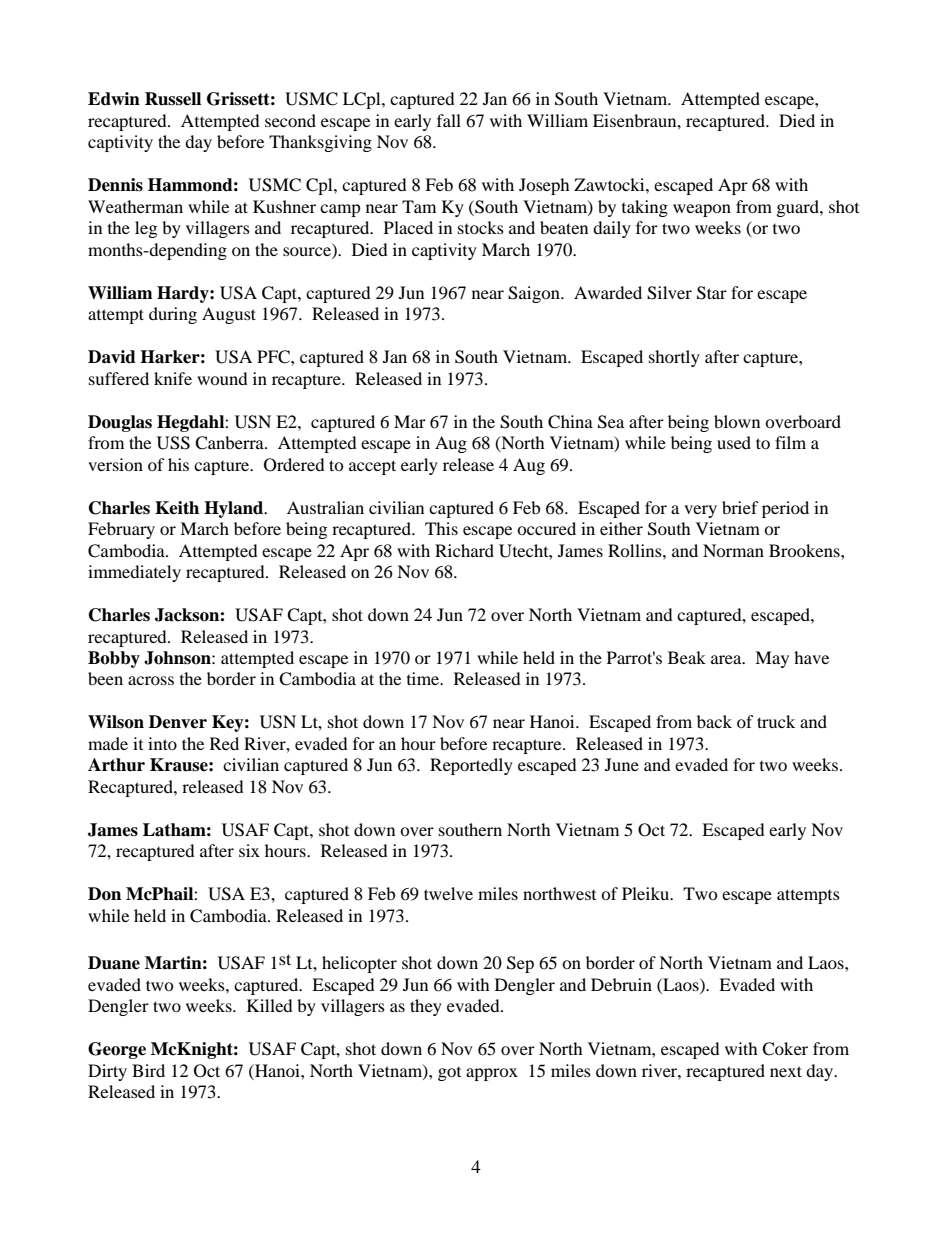 Image resolution: width=952 pixels, height=1233 pixels. What do you see at coordinates (449, 120) in the screenshot?
I see `fall` at bounding box center [449, 120].
